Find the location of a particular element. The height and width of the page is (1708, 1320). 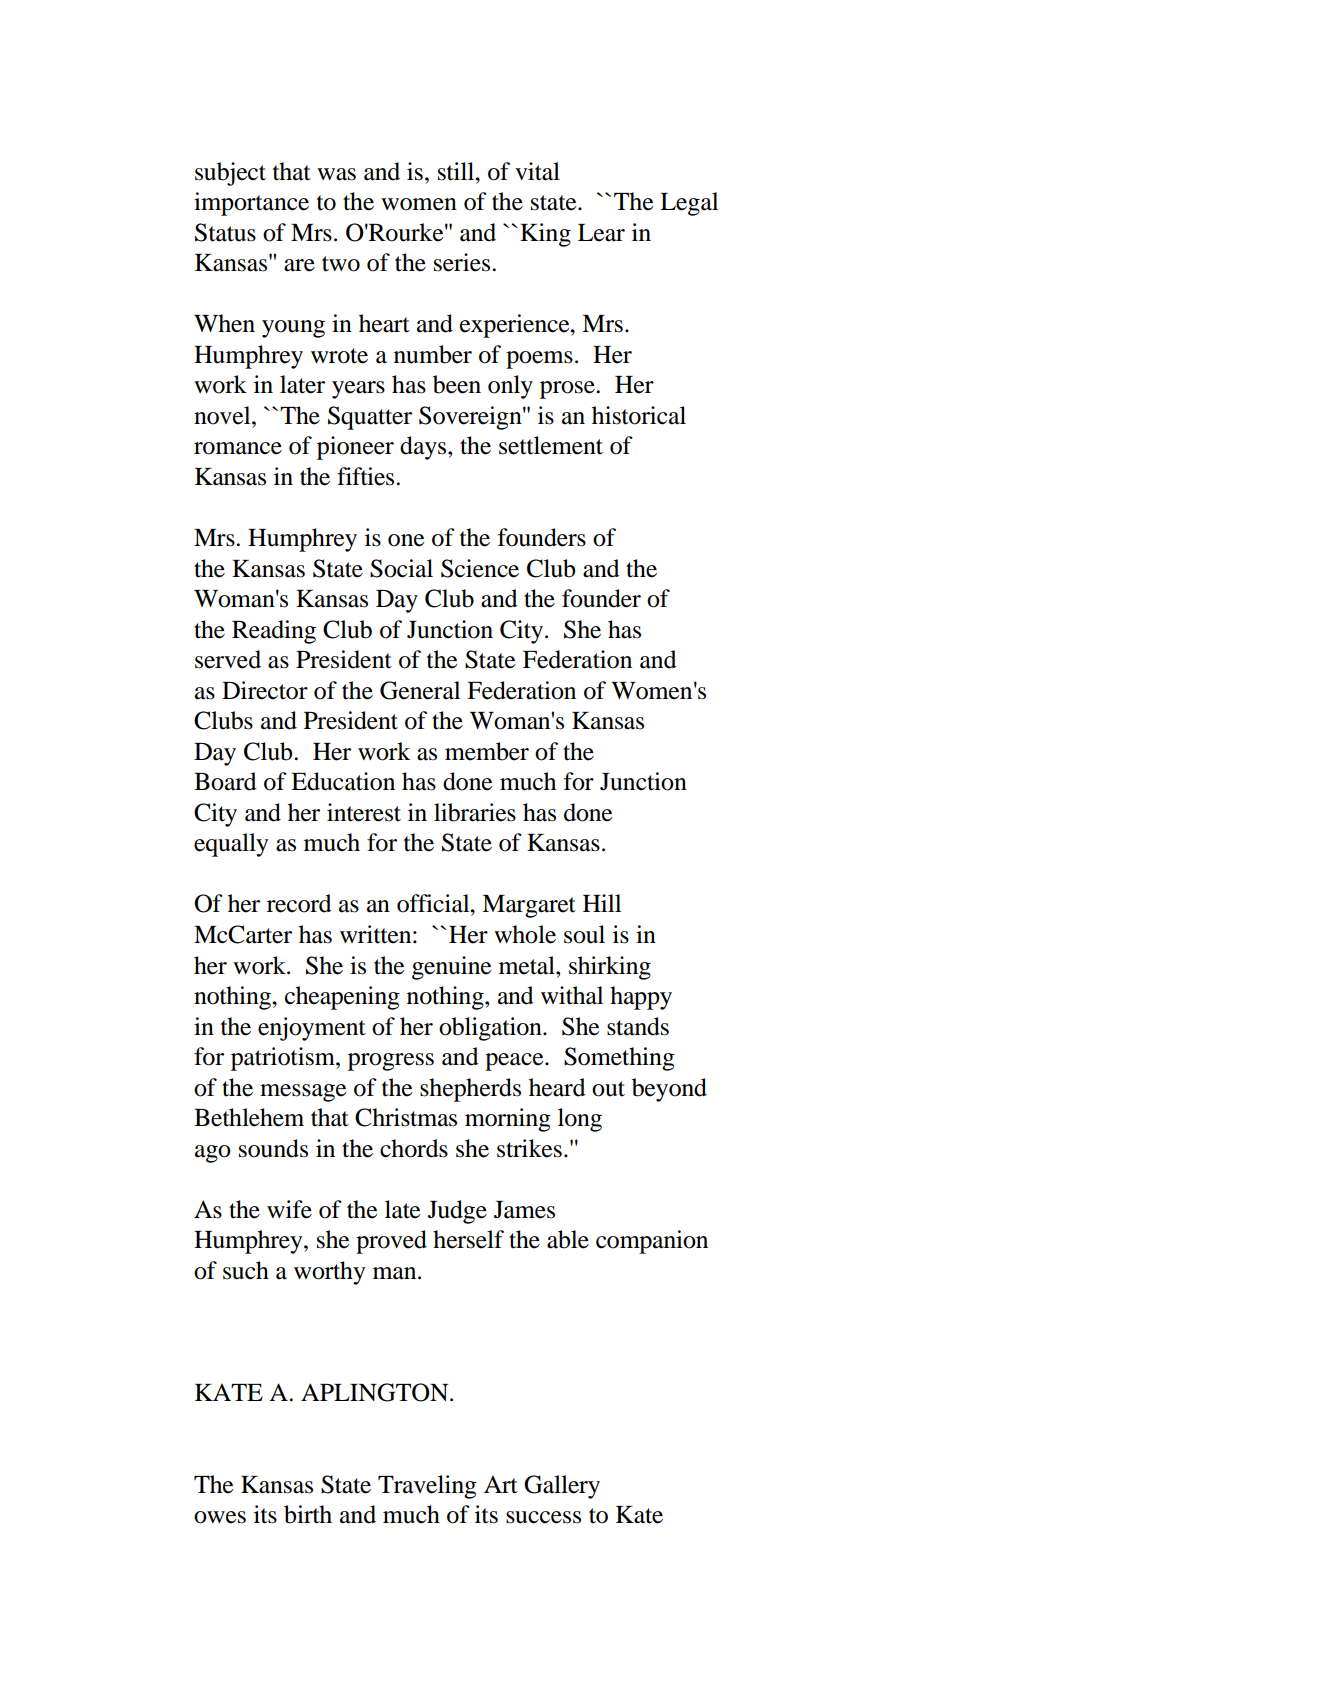

Hill is located at coordinates (602, 903).
